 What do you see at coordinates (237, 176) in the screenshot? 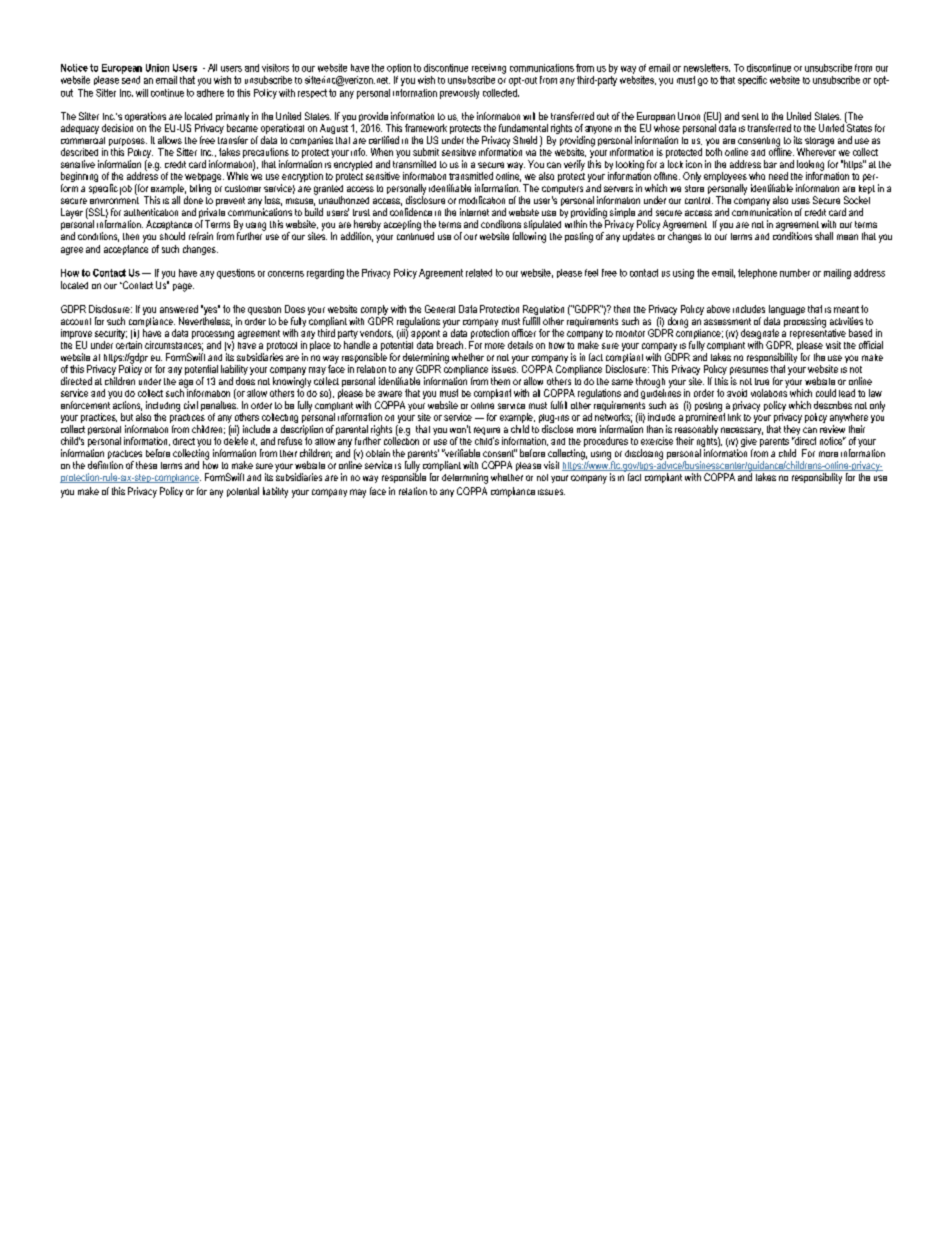
I see `While` at bounding box center [237, 176].
